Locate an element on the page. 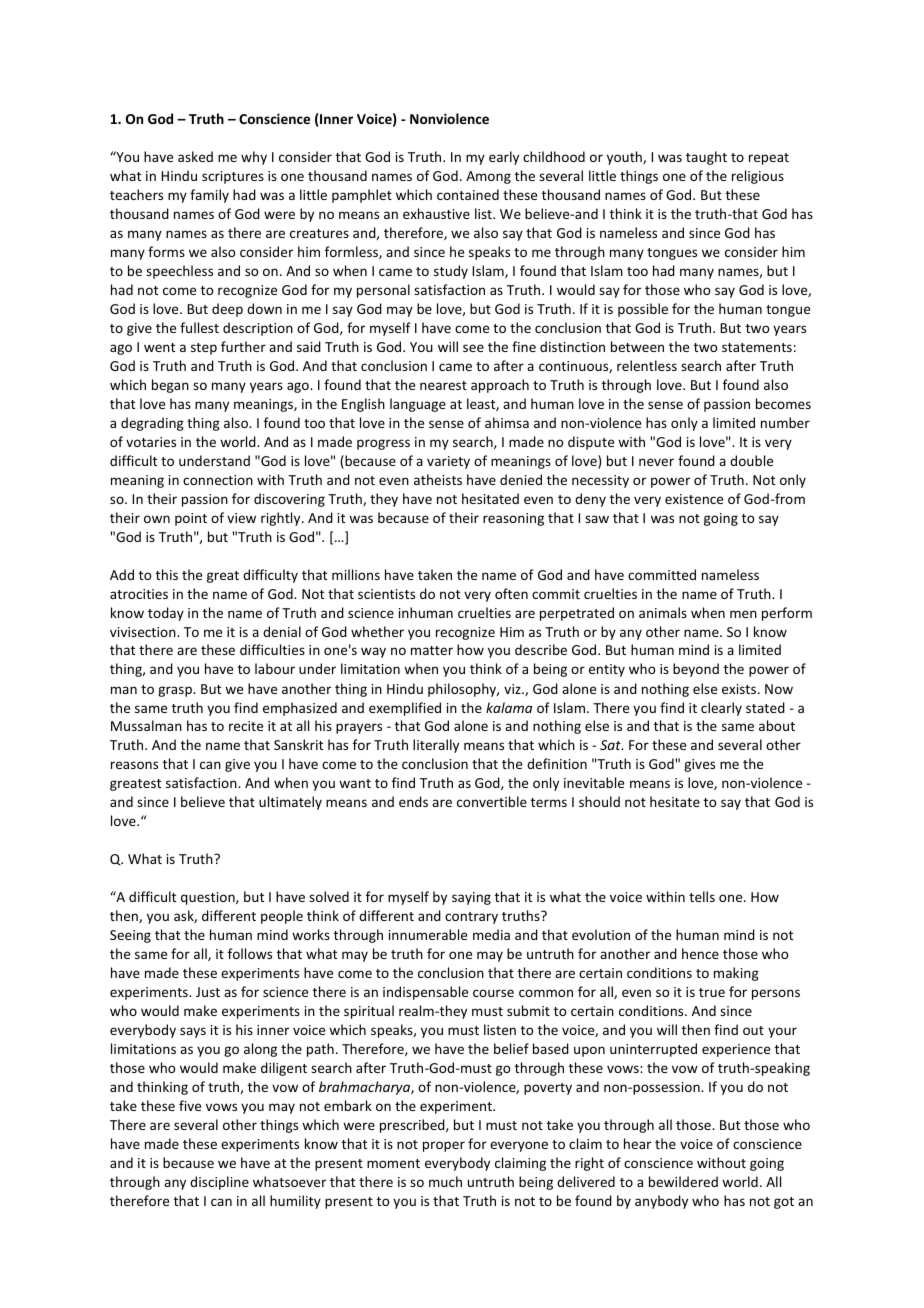 The height and width of the image is (1308, 924). variety is located at coordinates (448, 462).
